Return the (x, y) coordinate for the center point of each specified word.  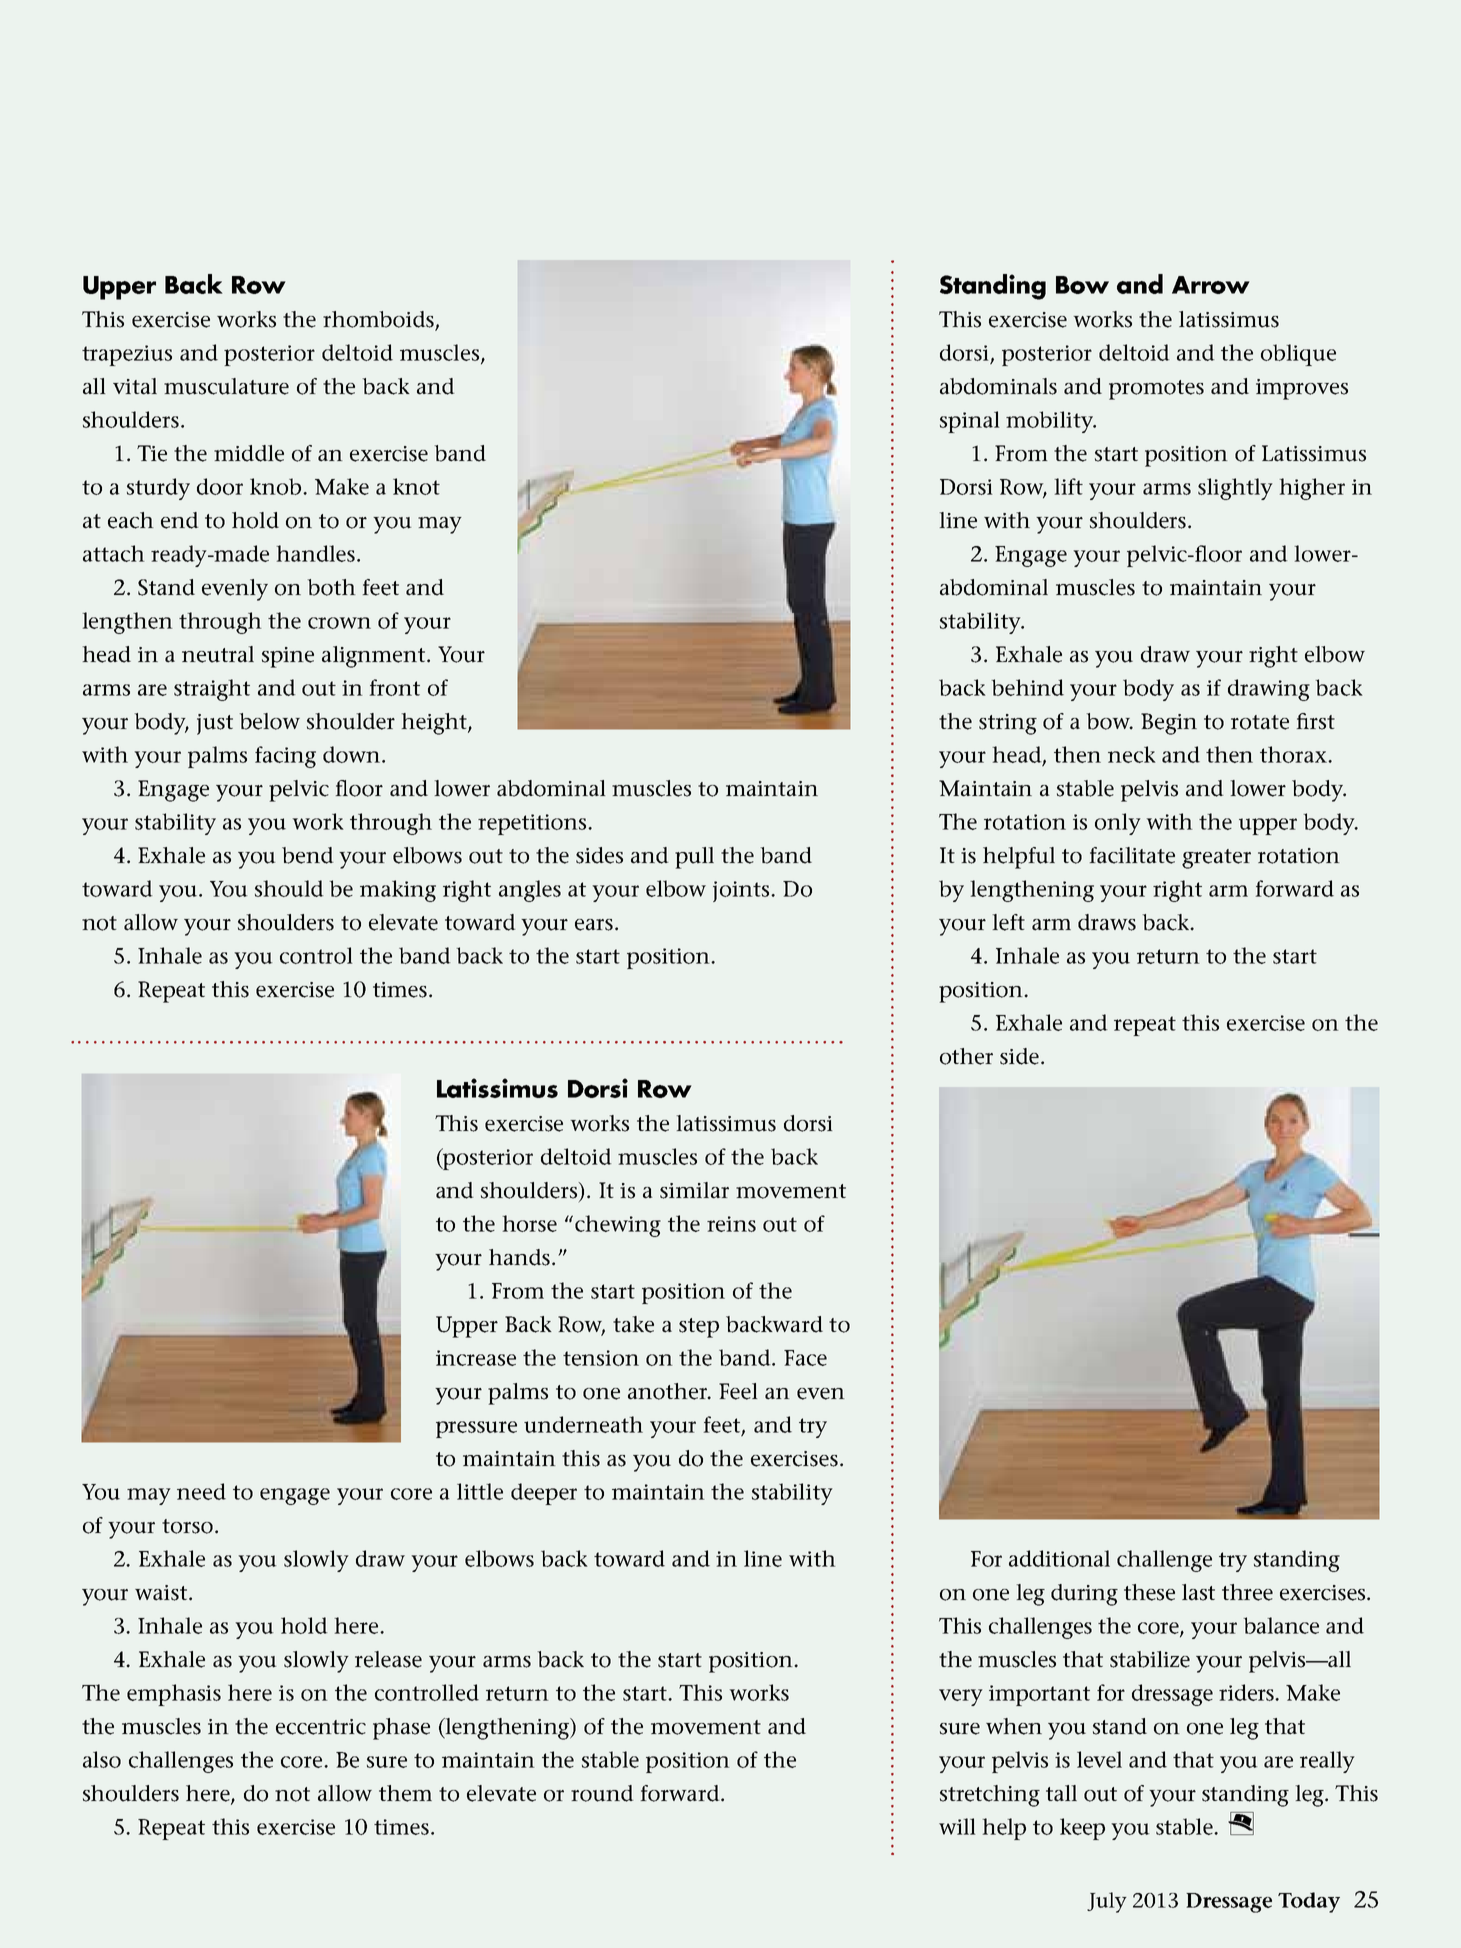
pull (694, 858)
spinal (970, 422)
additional (1059, 1558)
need (201, 1491)
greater (1216, 859)
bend (308, 855)
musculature (226, 386)
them (405, 1793)
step (699, 1328)
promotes (1156, 390)
